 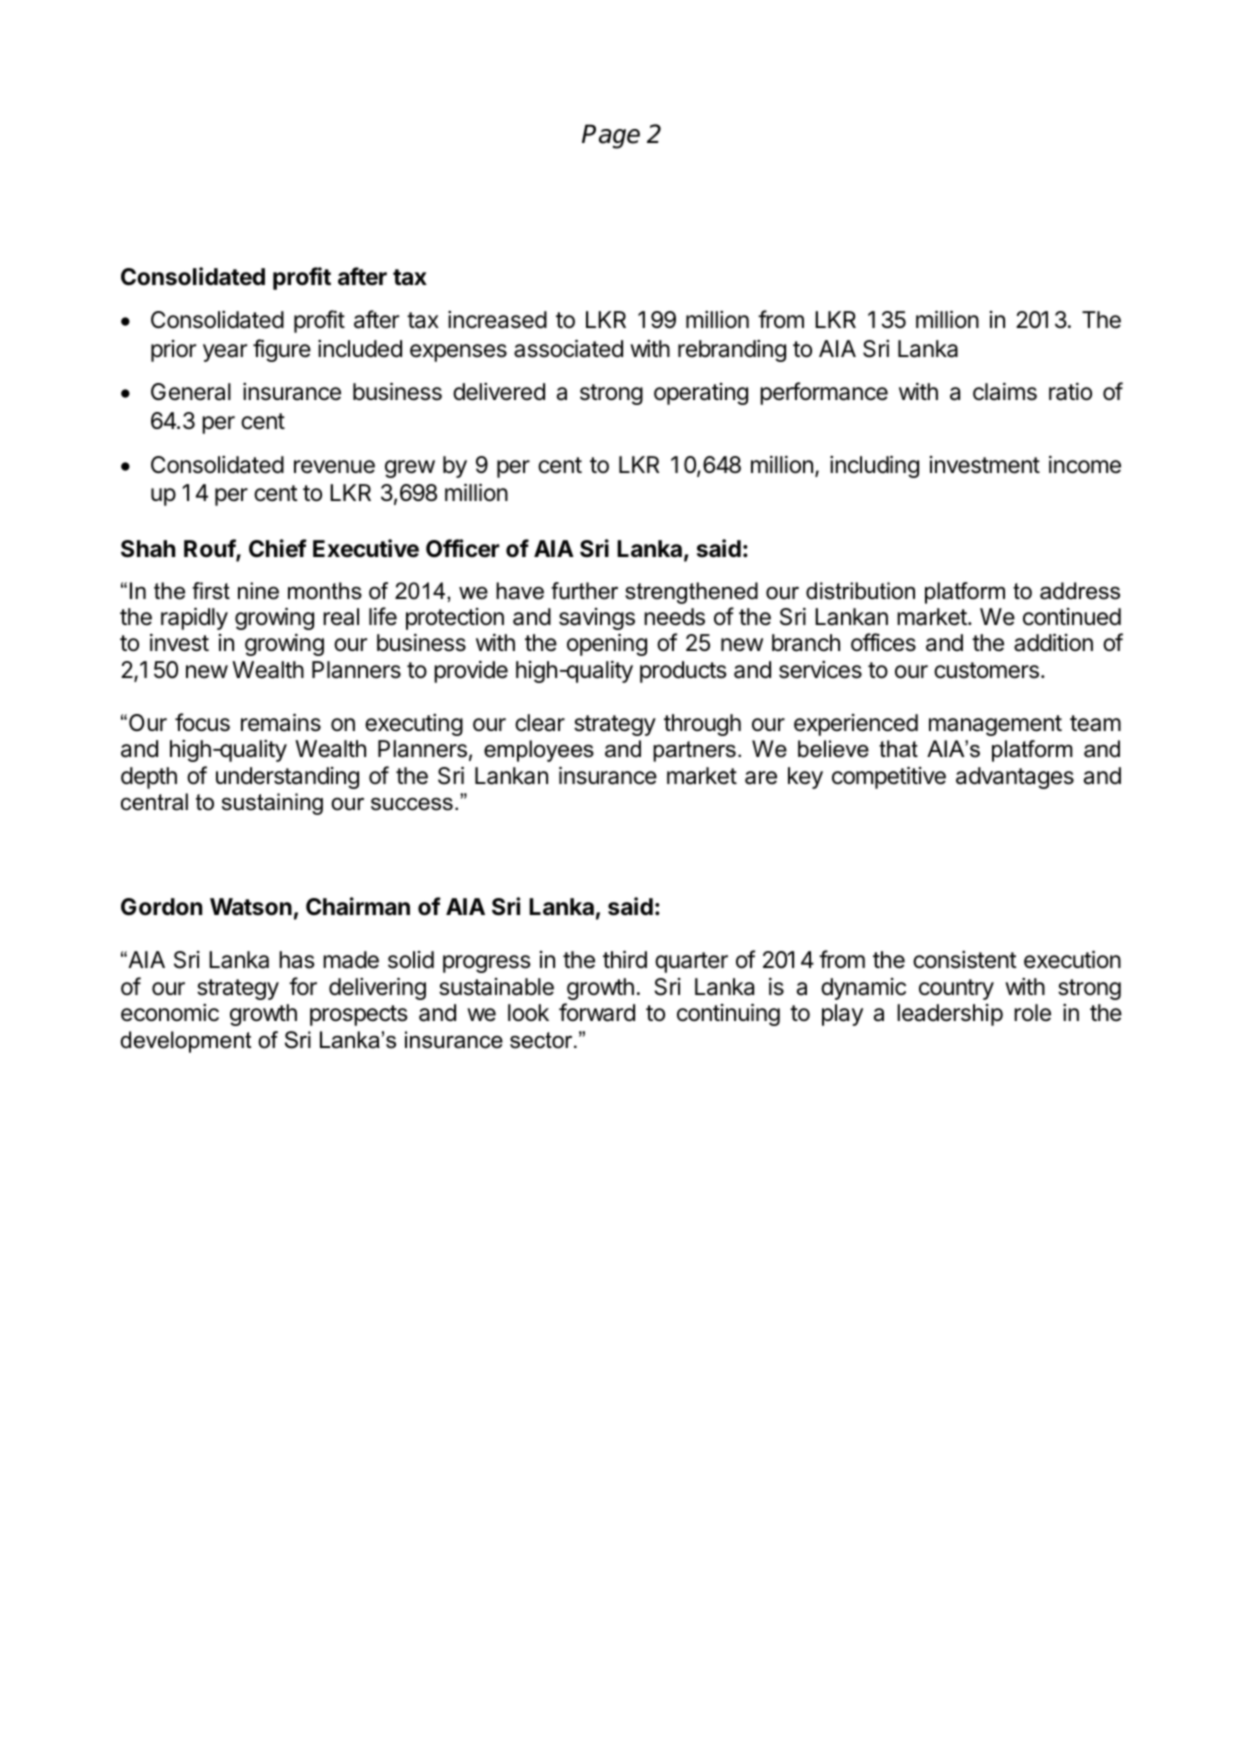 I want to click on forward, so click(x=597, y=1012).
